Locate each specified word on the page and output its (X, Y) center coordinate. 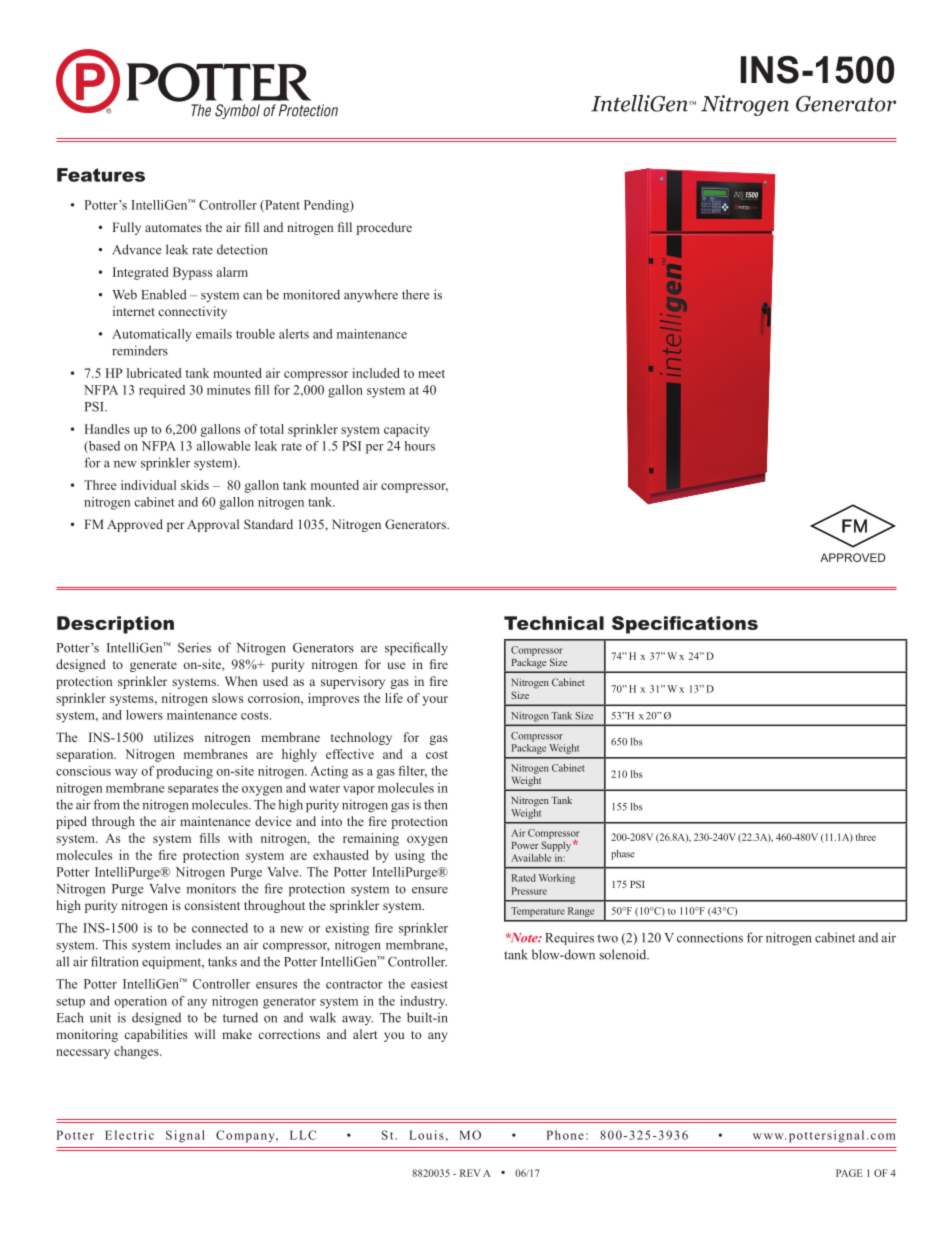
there (415, 294)
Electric (129, 1135)
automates (173, 228)
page (849, 1173)
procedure (384, 228)
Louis (426, 1135)
